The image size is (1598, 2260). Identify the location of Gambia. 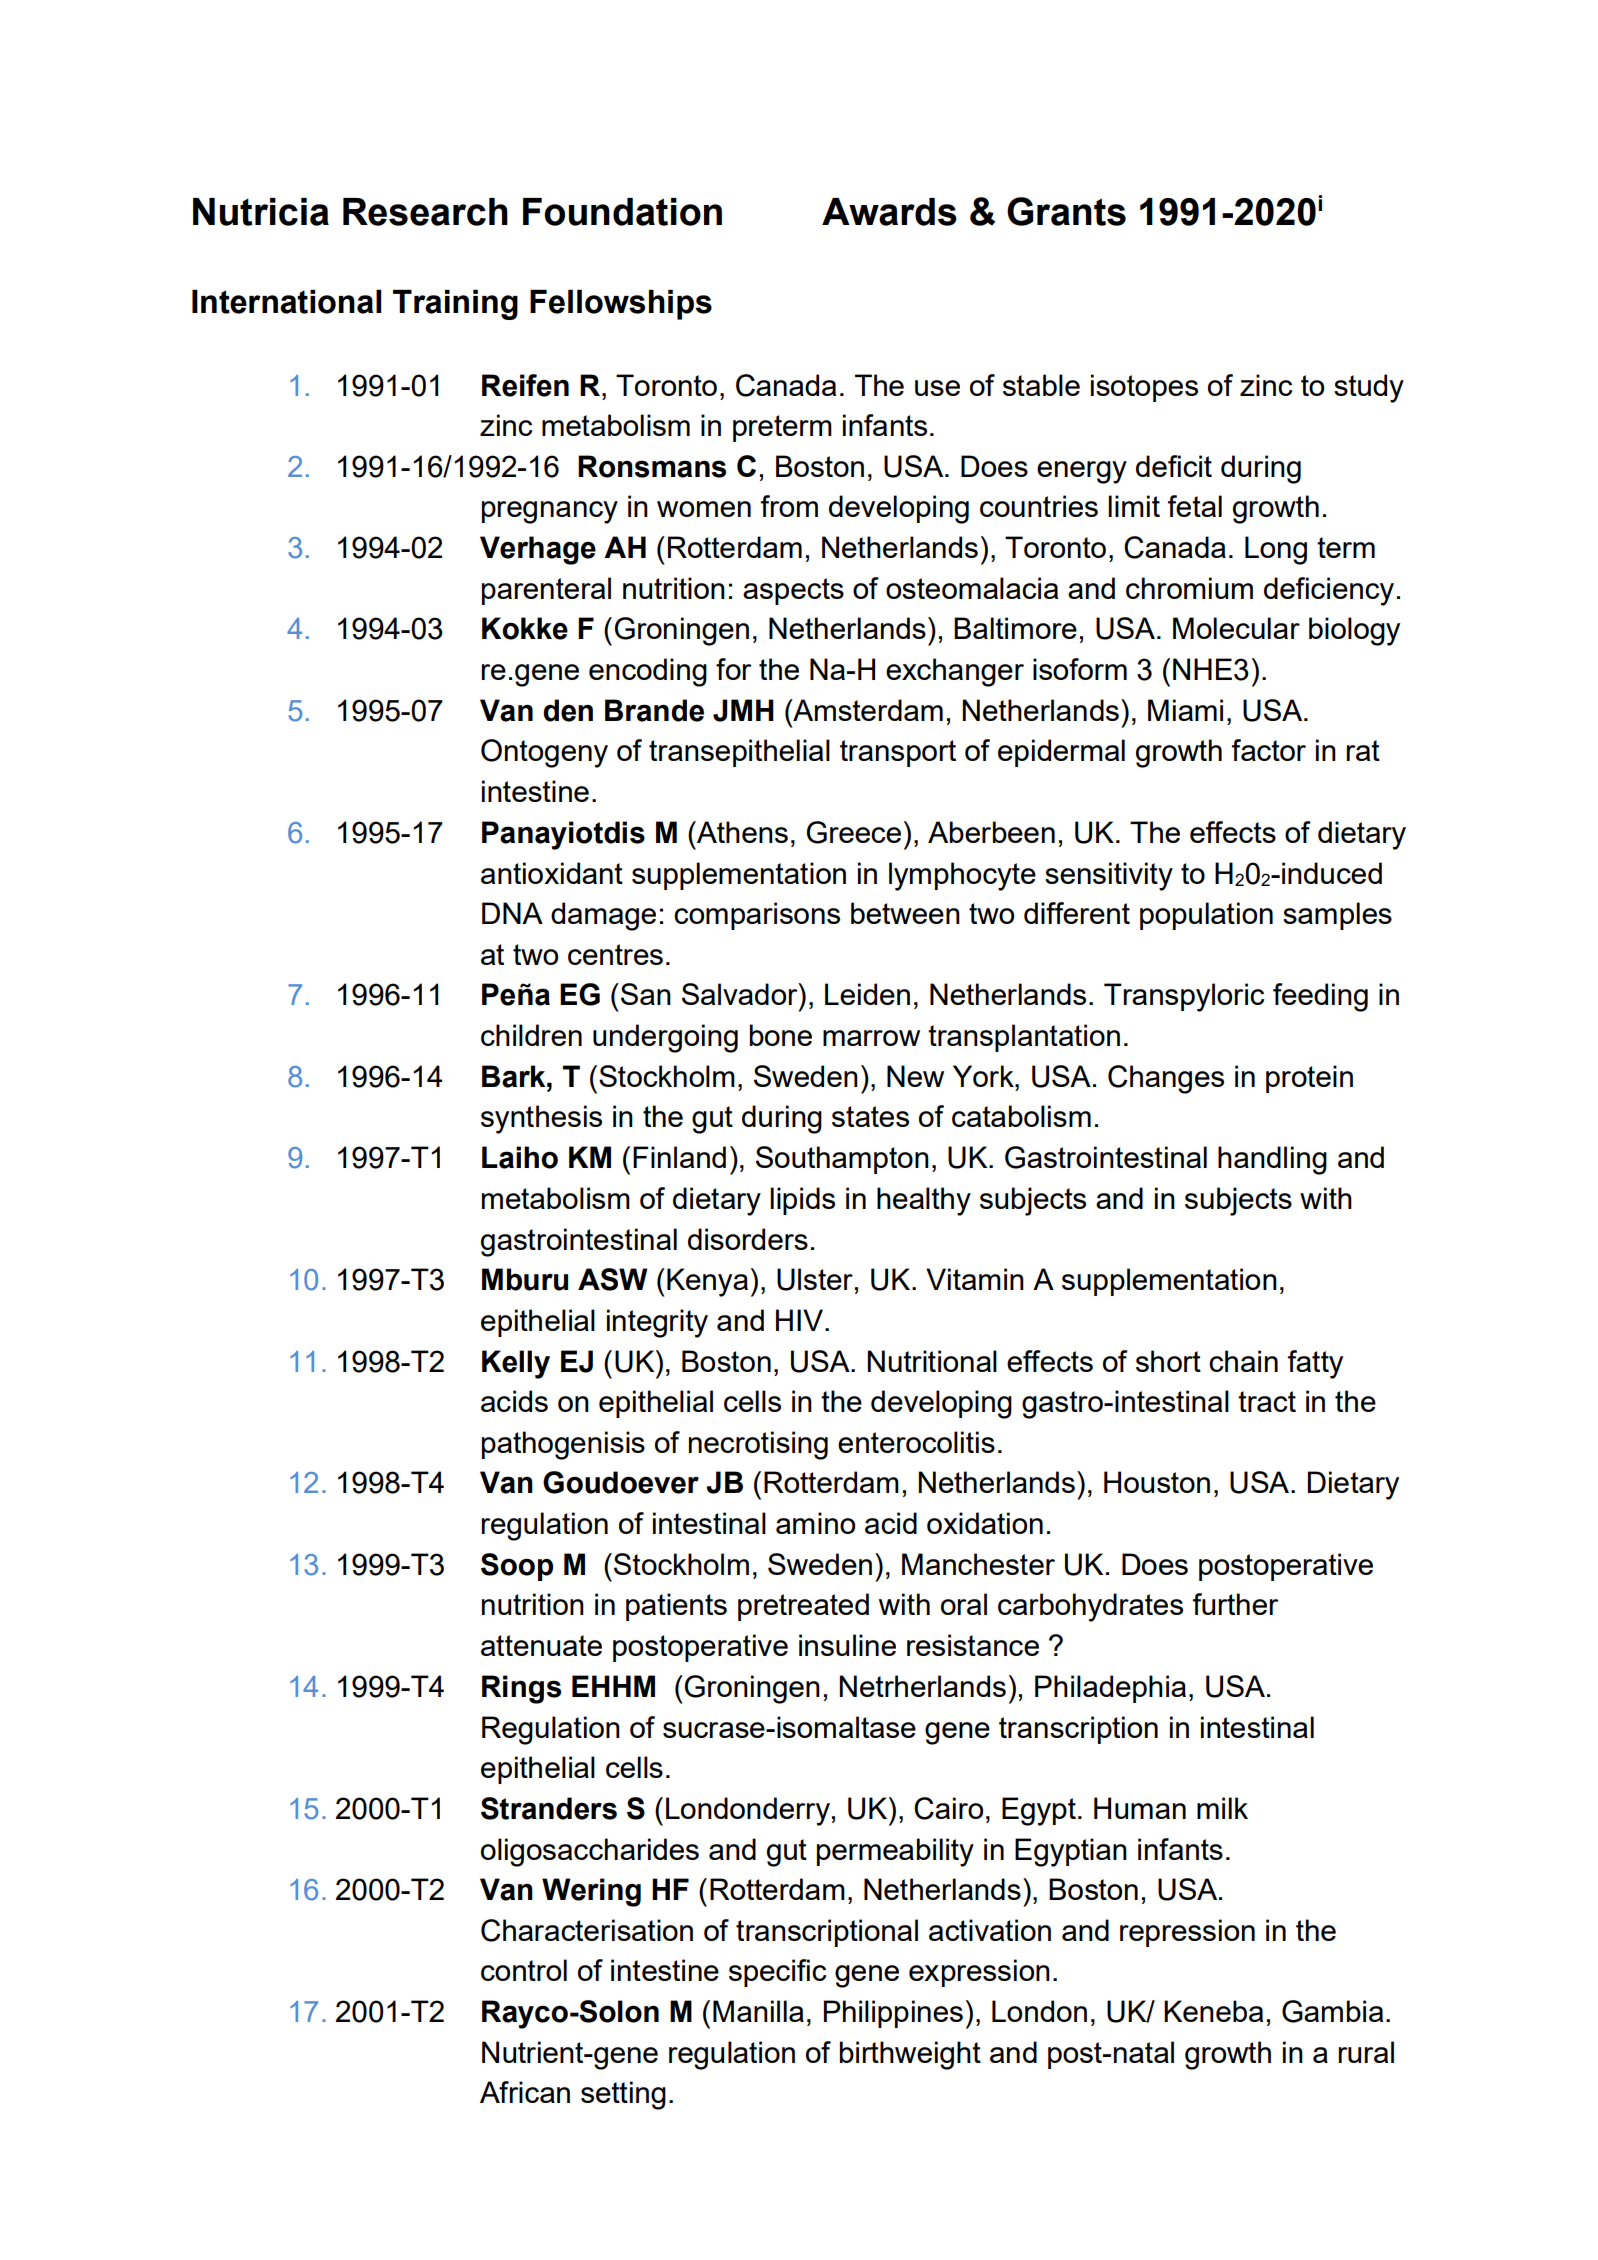
(1332, 2011).
